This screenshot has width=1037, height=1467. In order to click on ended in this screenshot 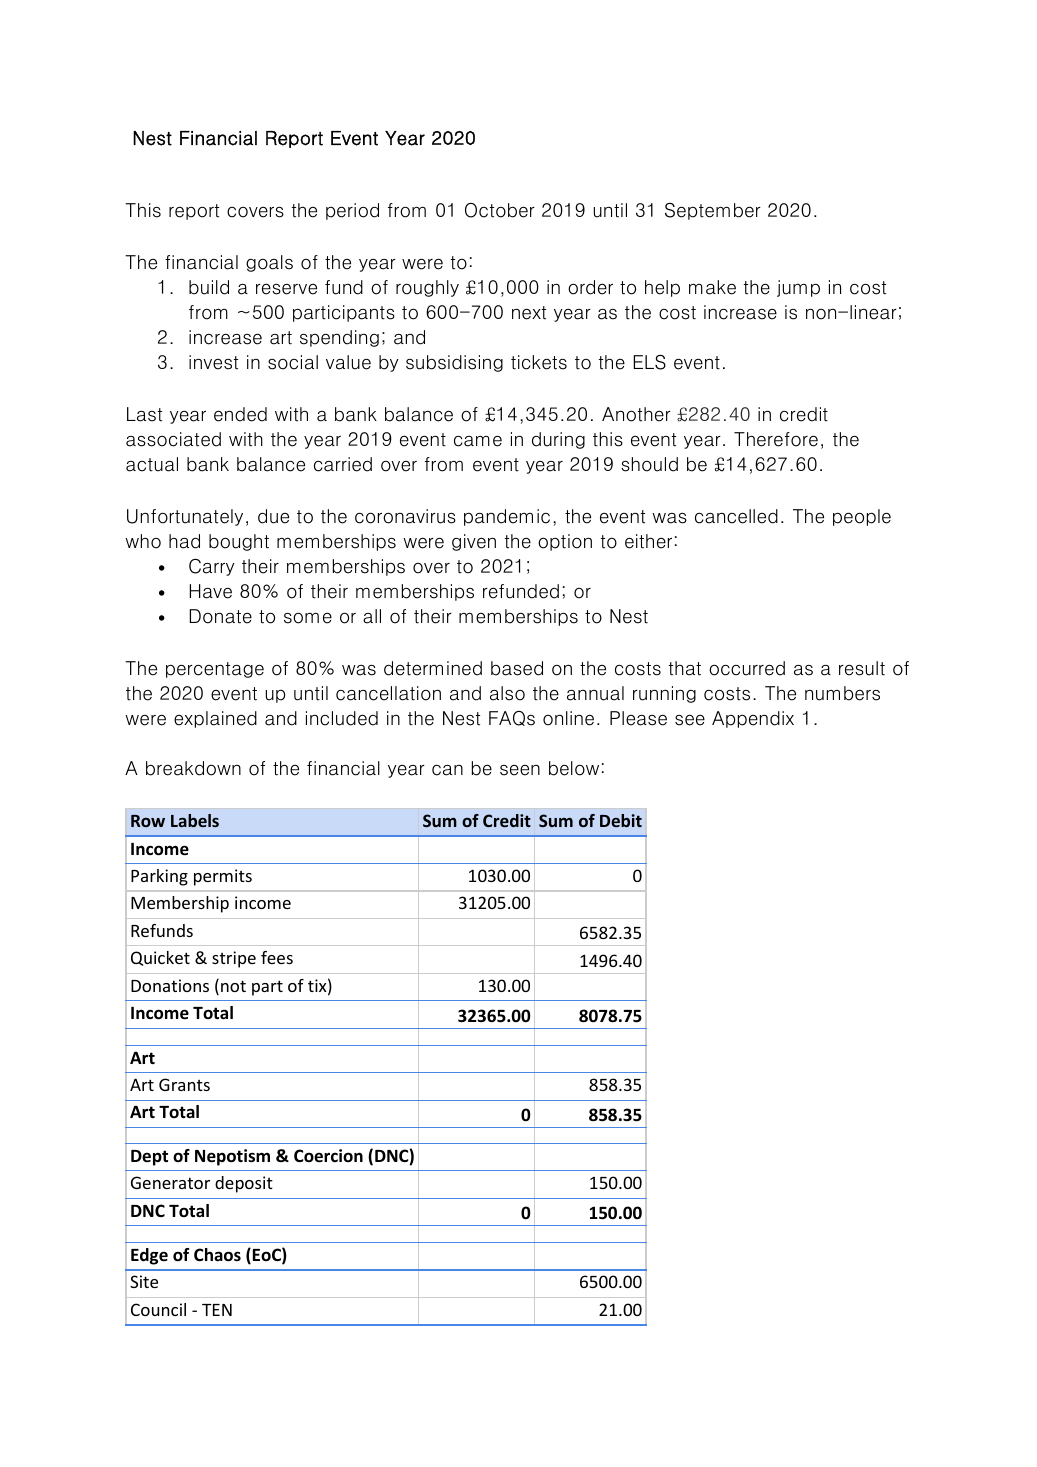, I will do `click(240, 414)`.
